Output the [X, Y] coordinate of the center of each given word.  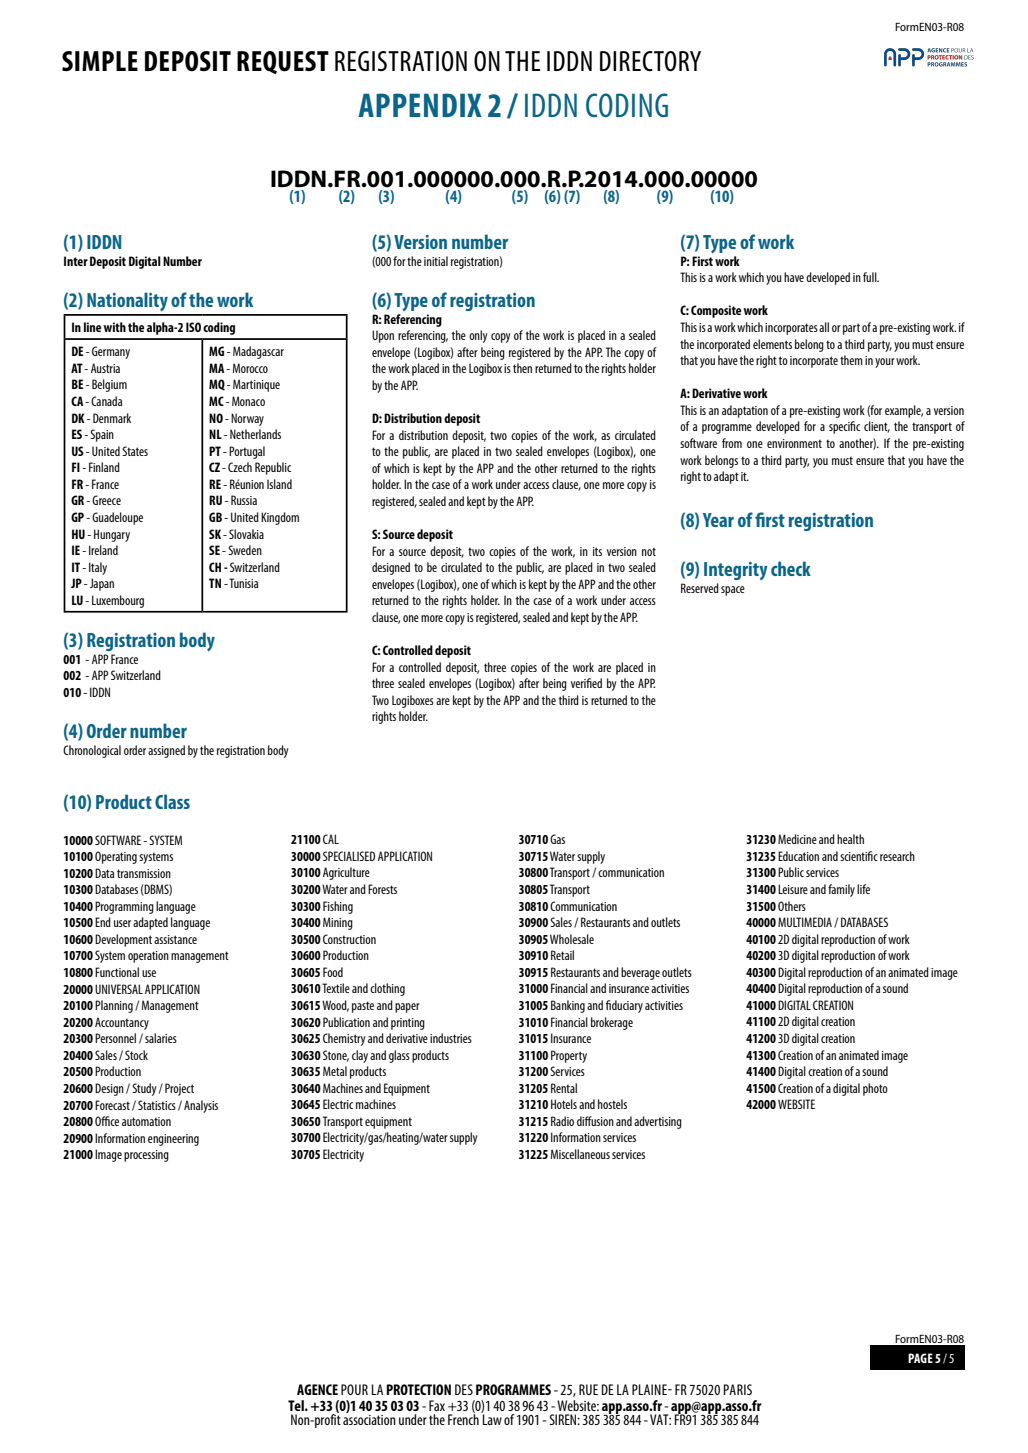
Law [492, 1419]
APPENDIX [420, 105]
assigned [166, 751]
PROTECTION [418, 1389]
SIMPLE [100, 61]
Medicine [797, 839]
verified [586, 683]
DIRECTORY [650, 61]
